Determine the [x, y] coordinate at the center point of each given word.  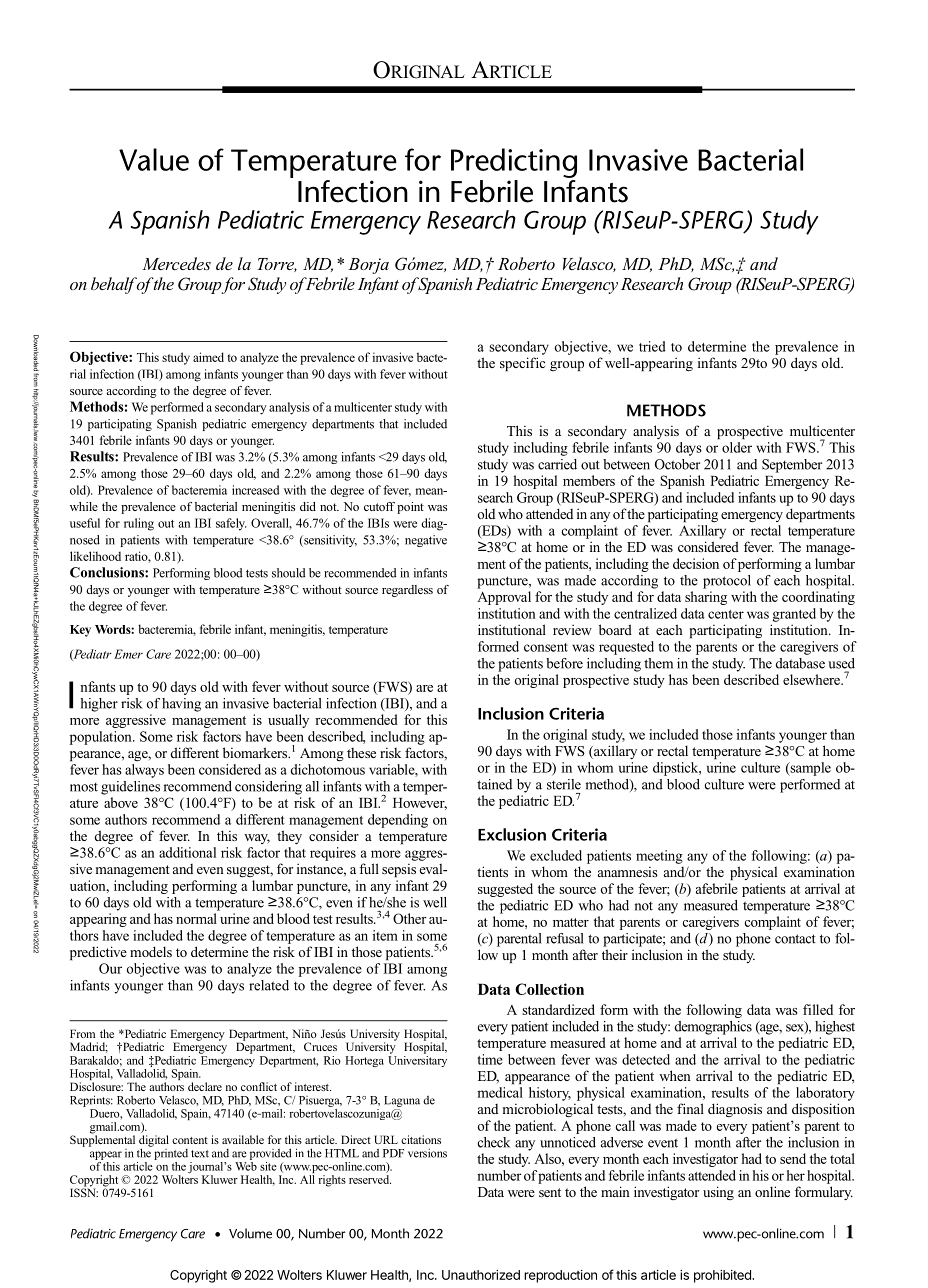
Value [154, 159]
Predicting [514, 163]
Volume [250, 1233]
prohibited [723, 1276]
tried [652, 346]
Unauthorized [481, 1275]
